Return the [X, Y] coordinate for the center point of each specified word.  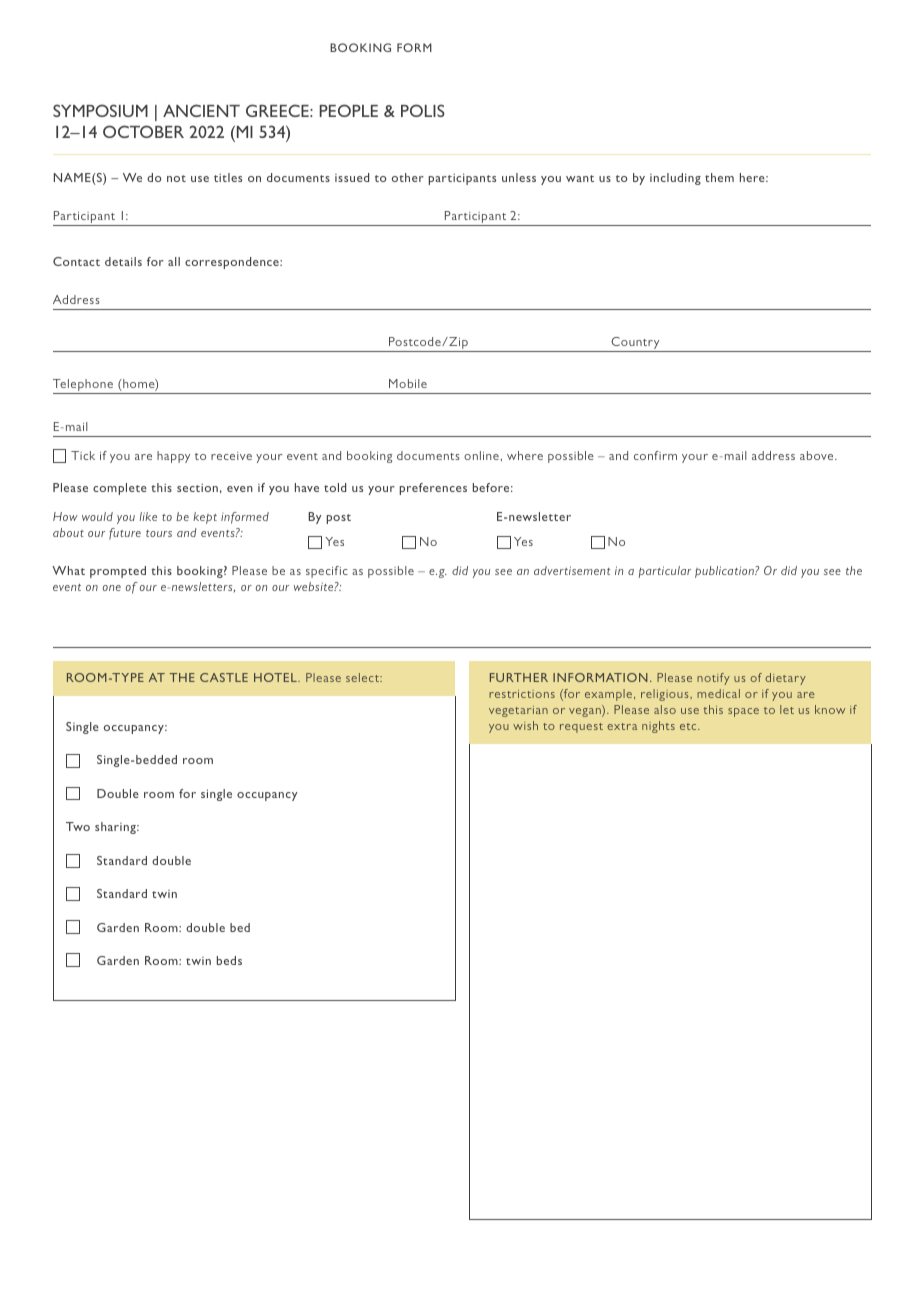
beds [229, 960]
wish [525, 725]
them [719, 177]
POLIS [423, 110]
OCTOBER [143, 131]
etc [689, 726]
